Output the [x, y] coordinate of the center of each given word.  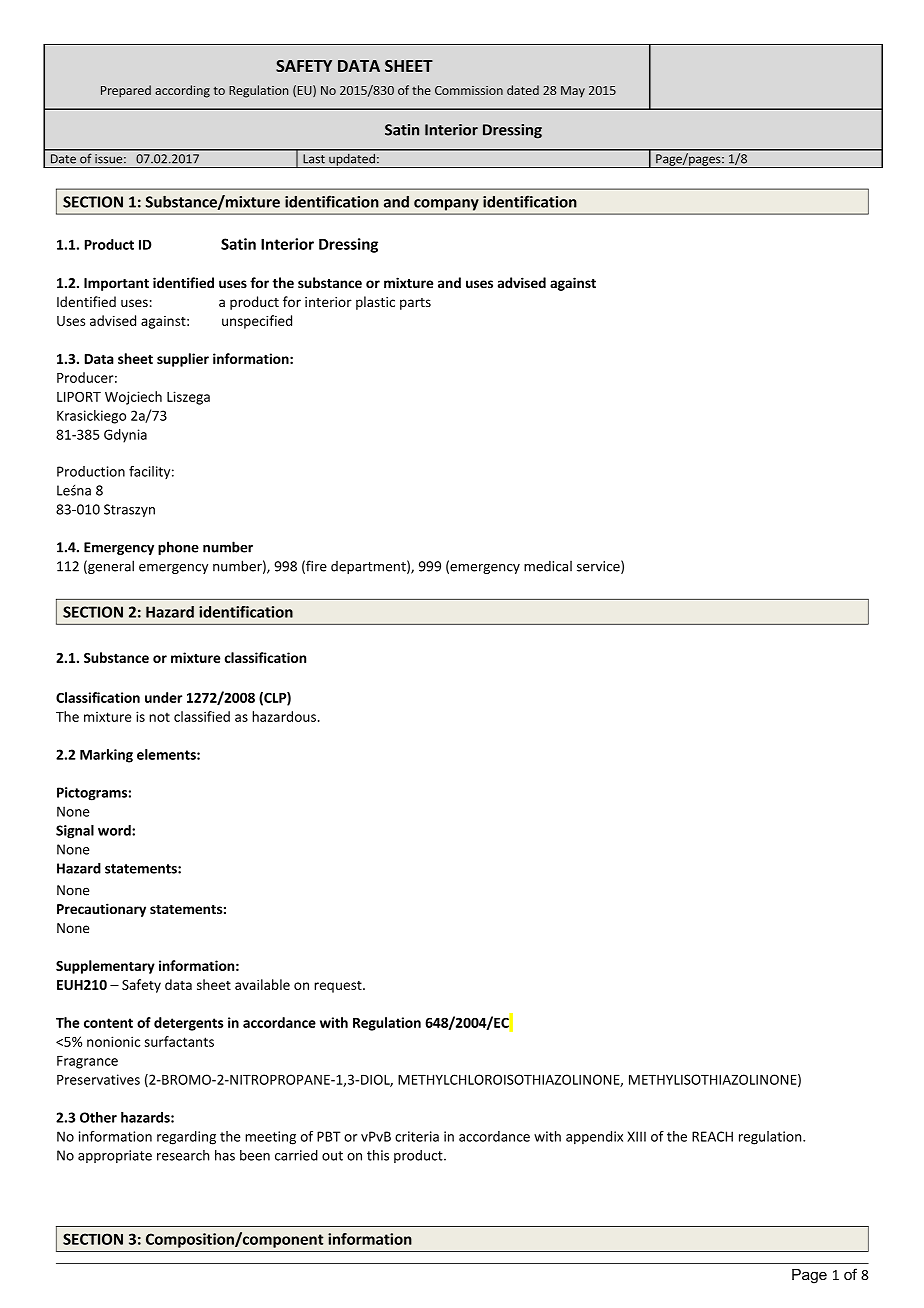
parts [415, 304]
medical [548, 566]
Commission [469, 90]
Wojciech [133, 398]
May [573, 91]
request [339, 987]
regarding [186, 1138]
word [115, 830]
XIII [636, 1136]
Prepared [126, 91]
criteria [417, 1136]
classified [202, 716]
